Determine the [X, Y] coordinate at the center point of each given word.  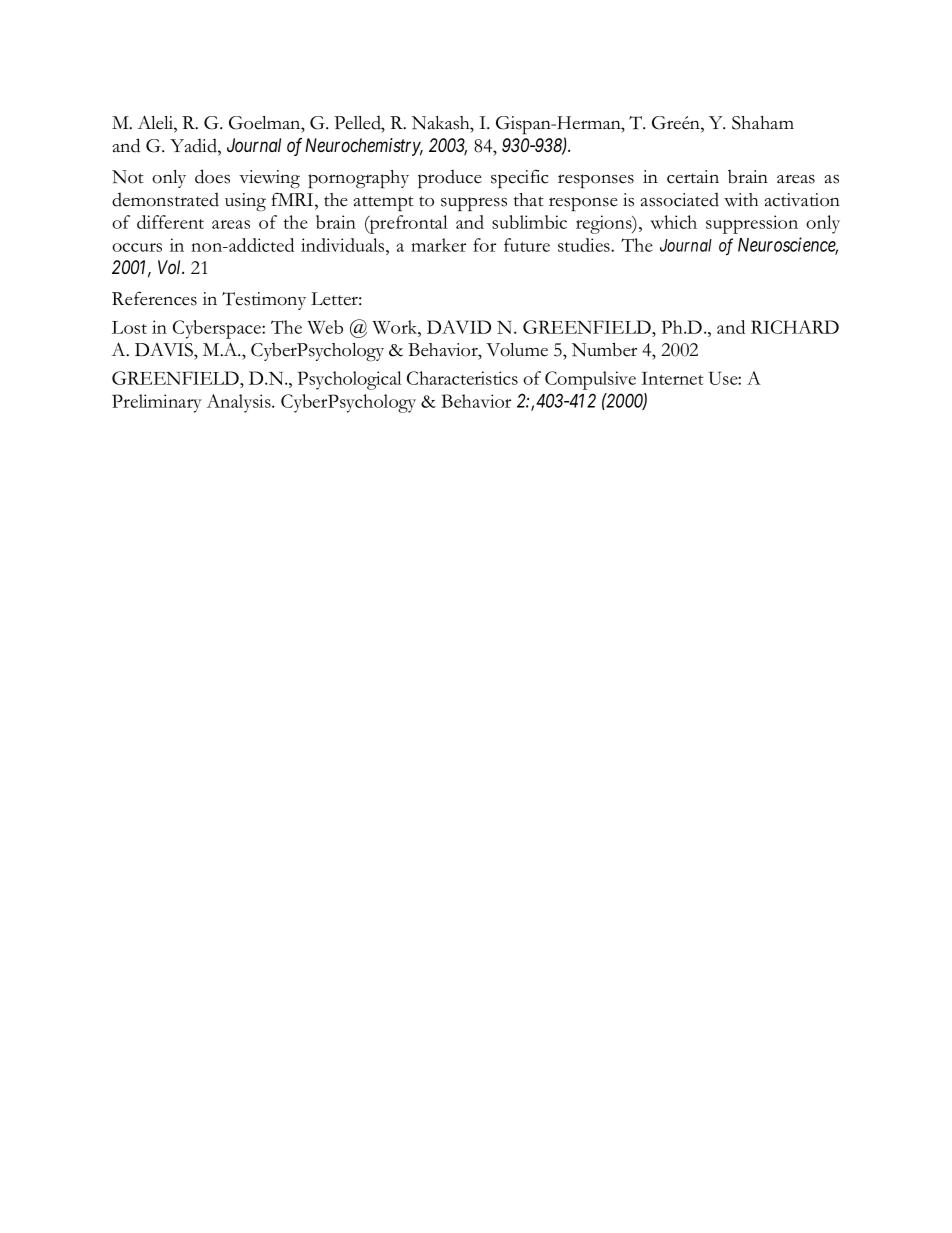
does [212, 176]
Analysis [239, 403]
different [170, 222]
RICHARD [795, 327]
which [673, 222]
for [484, 245]
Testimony [264, 301]
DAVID [459, 327]
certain [693, 177]
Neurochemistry [364, 147]
